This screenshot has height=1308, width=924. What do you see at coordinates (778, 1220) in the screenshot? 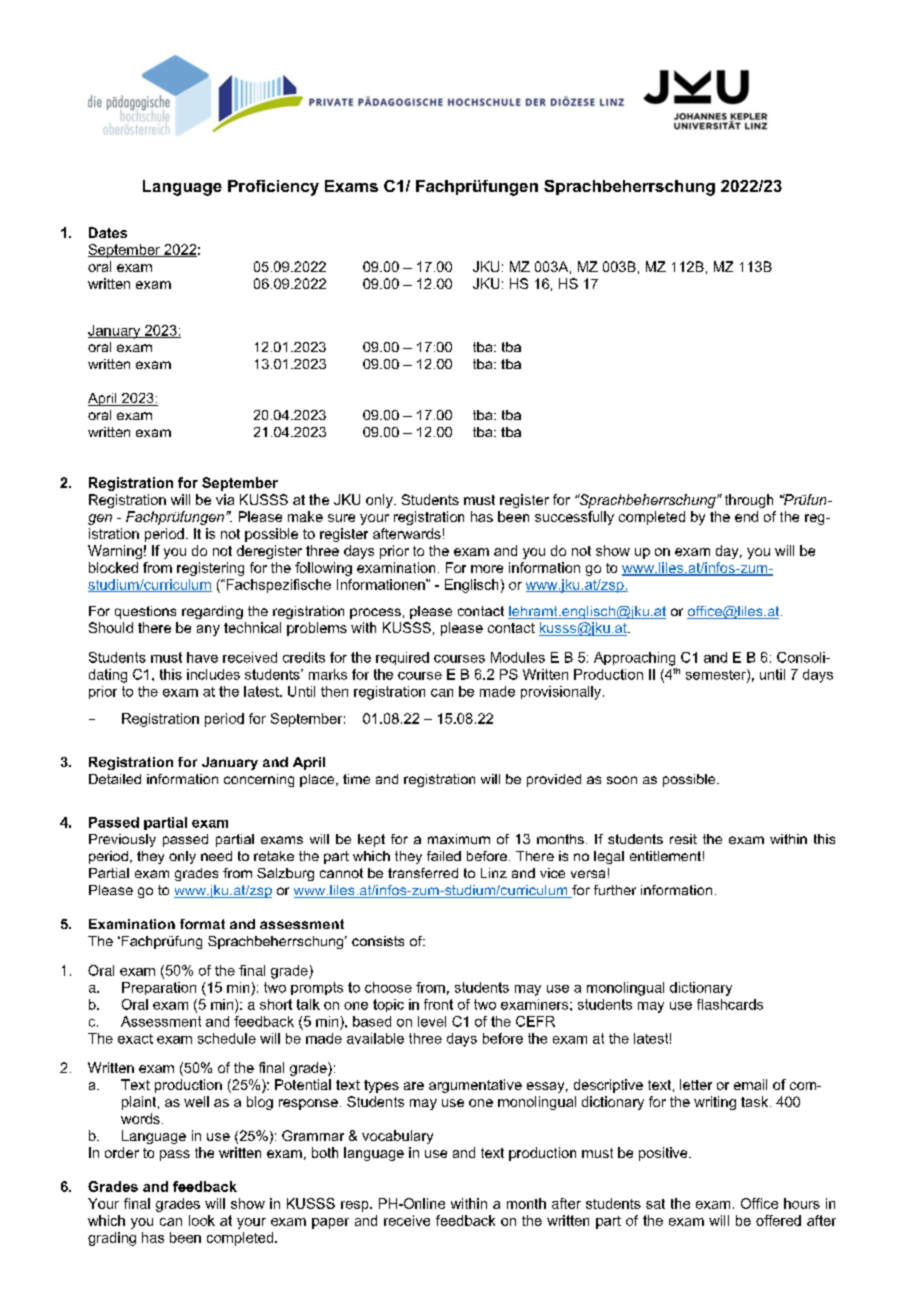
I see `offered` at bounding box center [778, 1220].
